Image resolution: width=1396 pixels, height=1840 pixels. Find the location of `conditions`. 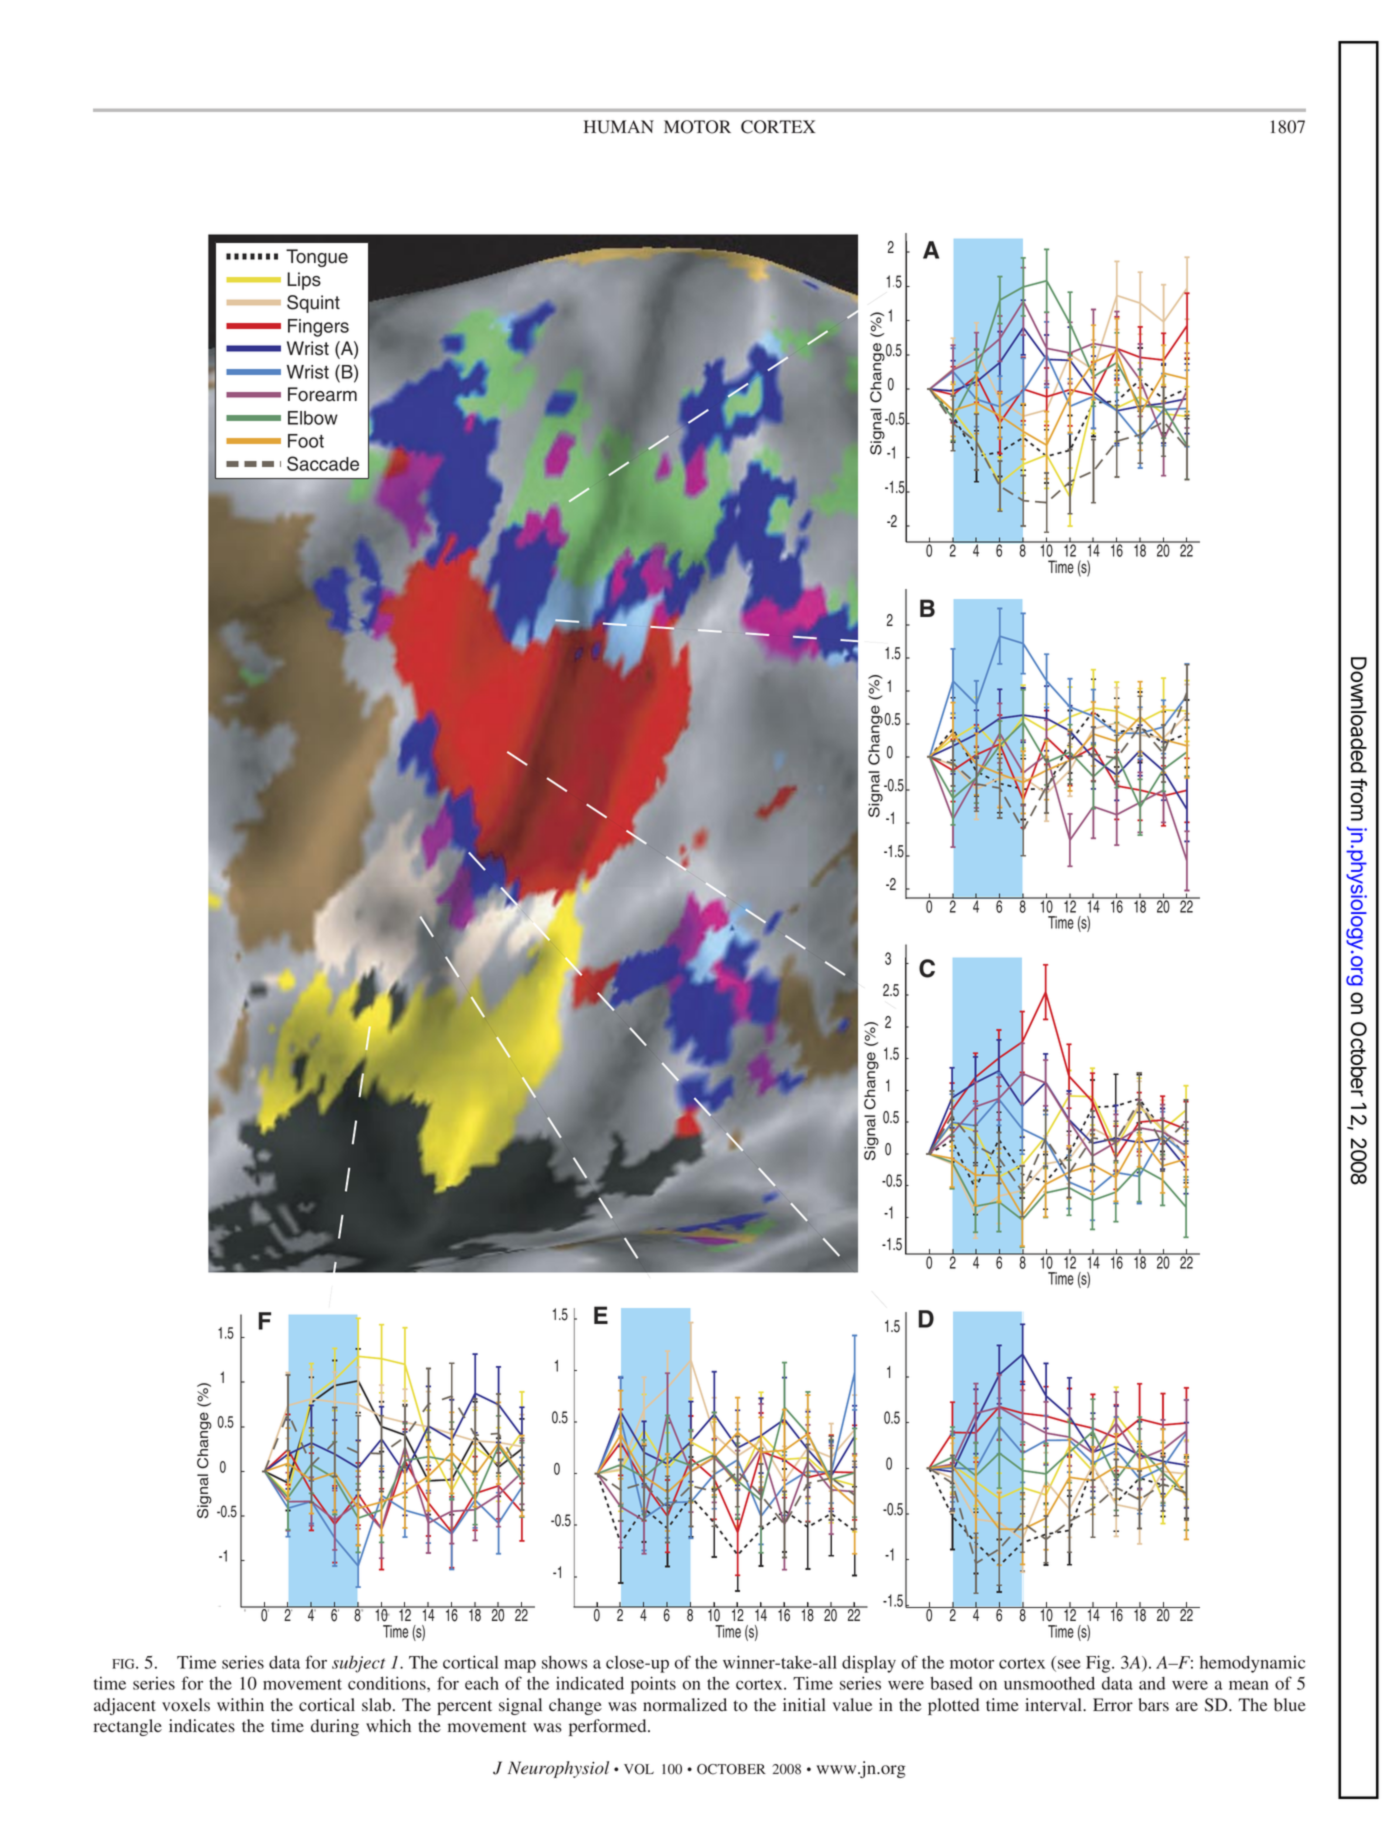

conditions is located at coordinates (388, 1683).
